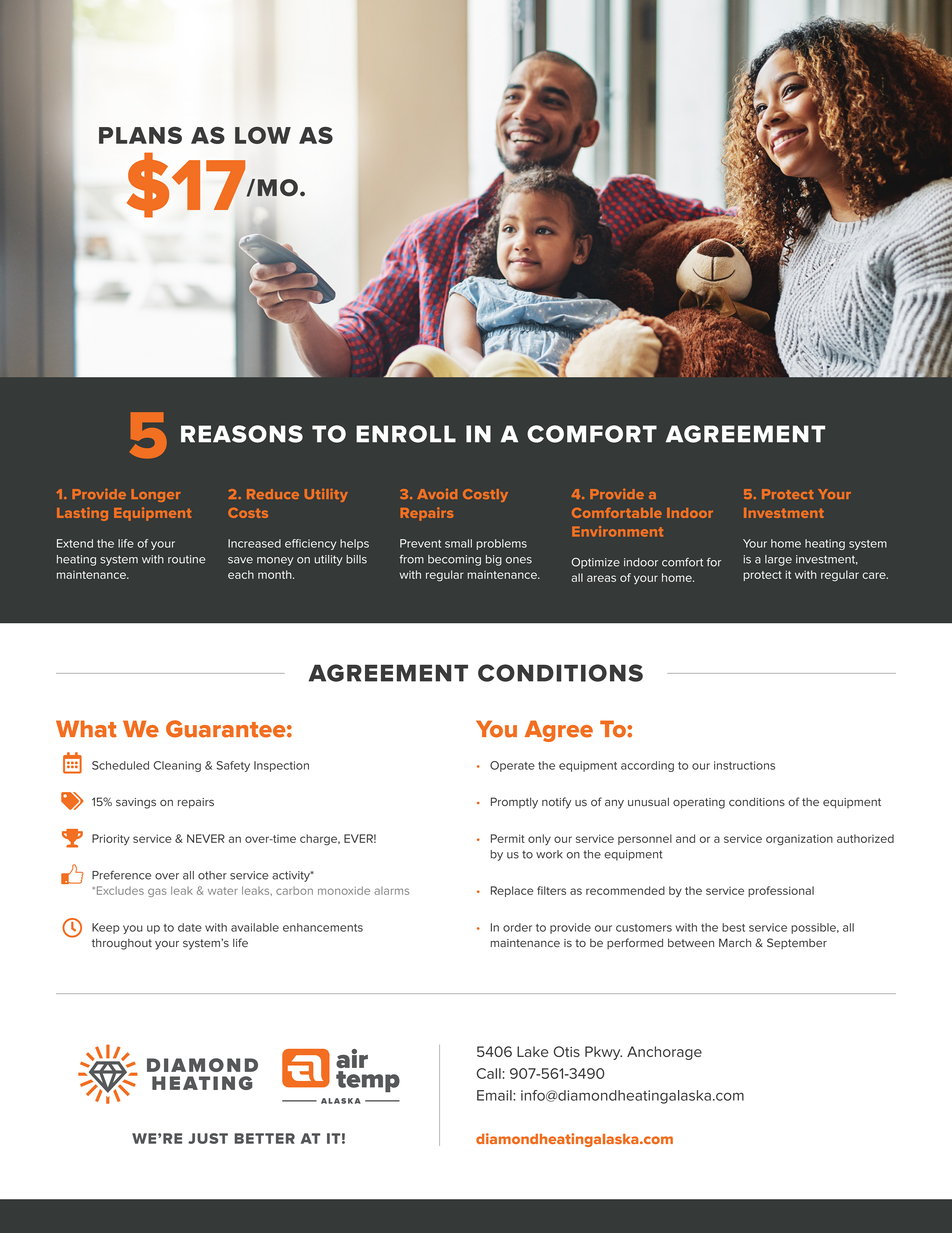  I want to click on Anchorage, so click(664, 1053).
